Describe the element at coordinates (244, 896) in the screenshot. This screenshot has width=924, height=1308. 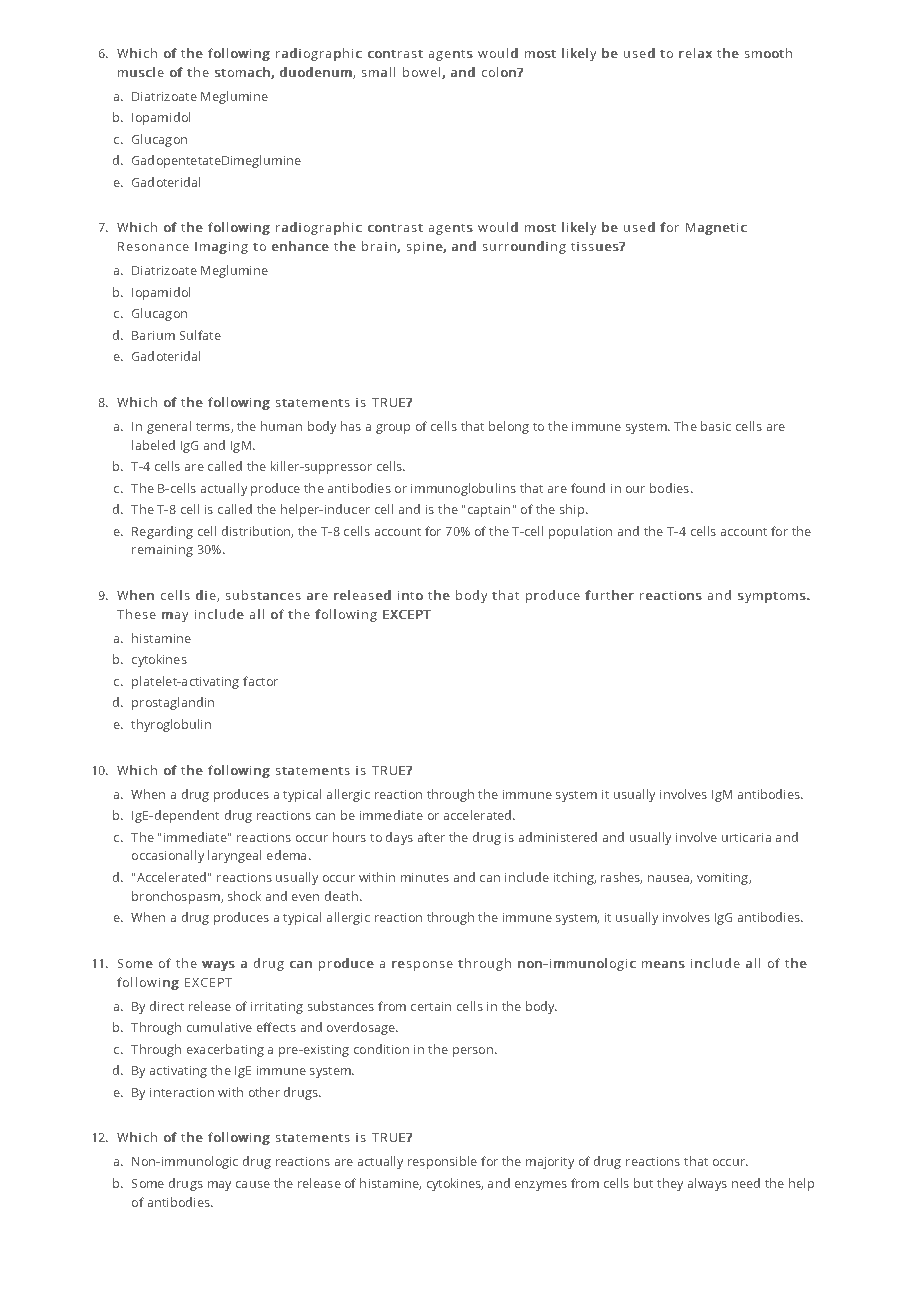
I see `shock` at that location.
